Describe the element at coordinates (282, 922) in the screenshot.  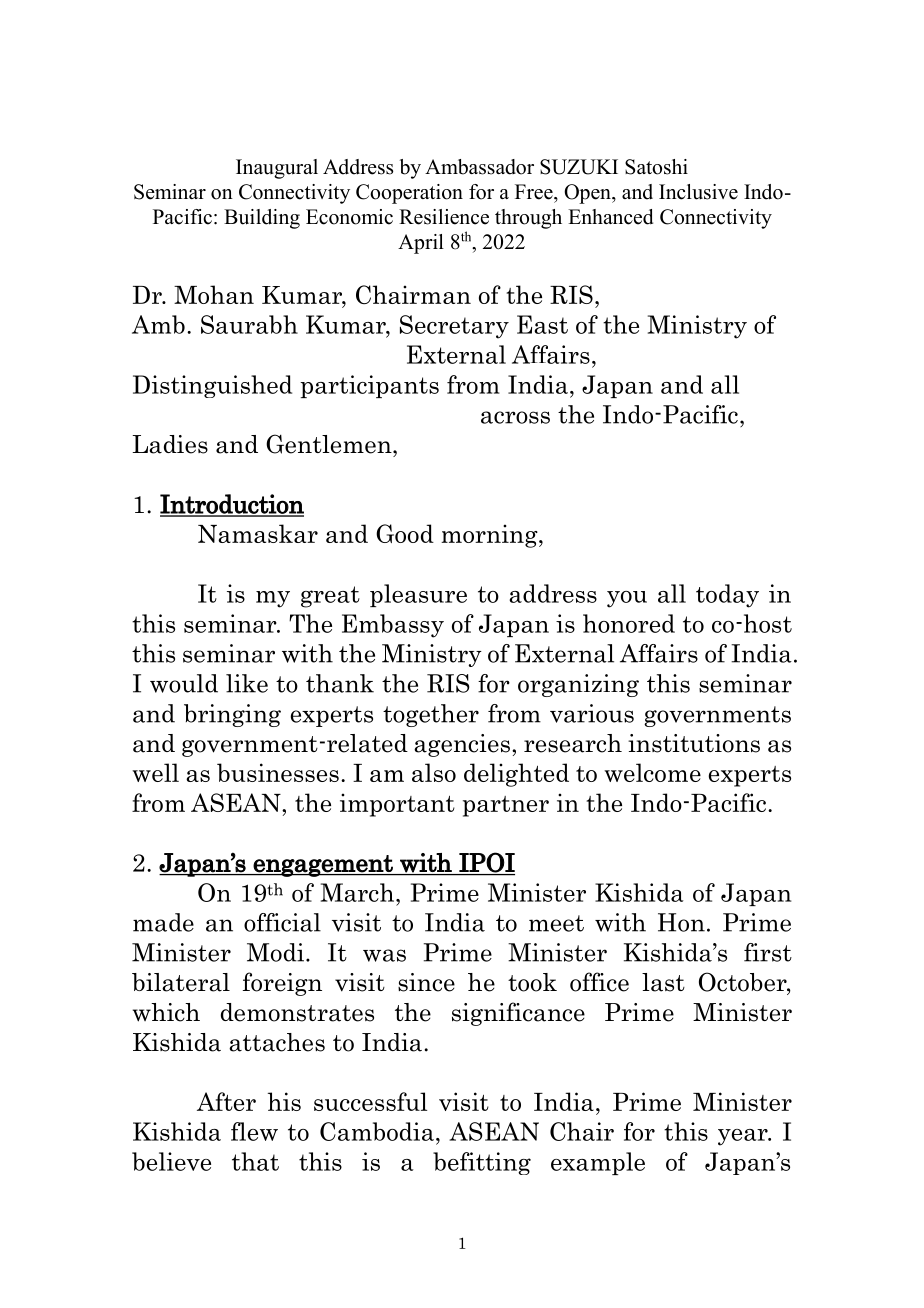
I see `official` at that location.
